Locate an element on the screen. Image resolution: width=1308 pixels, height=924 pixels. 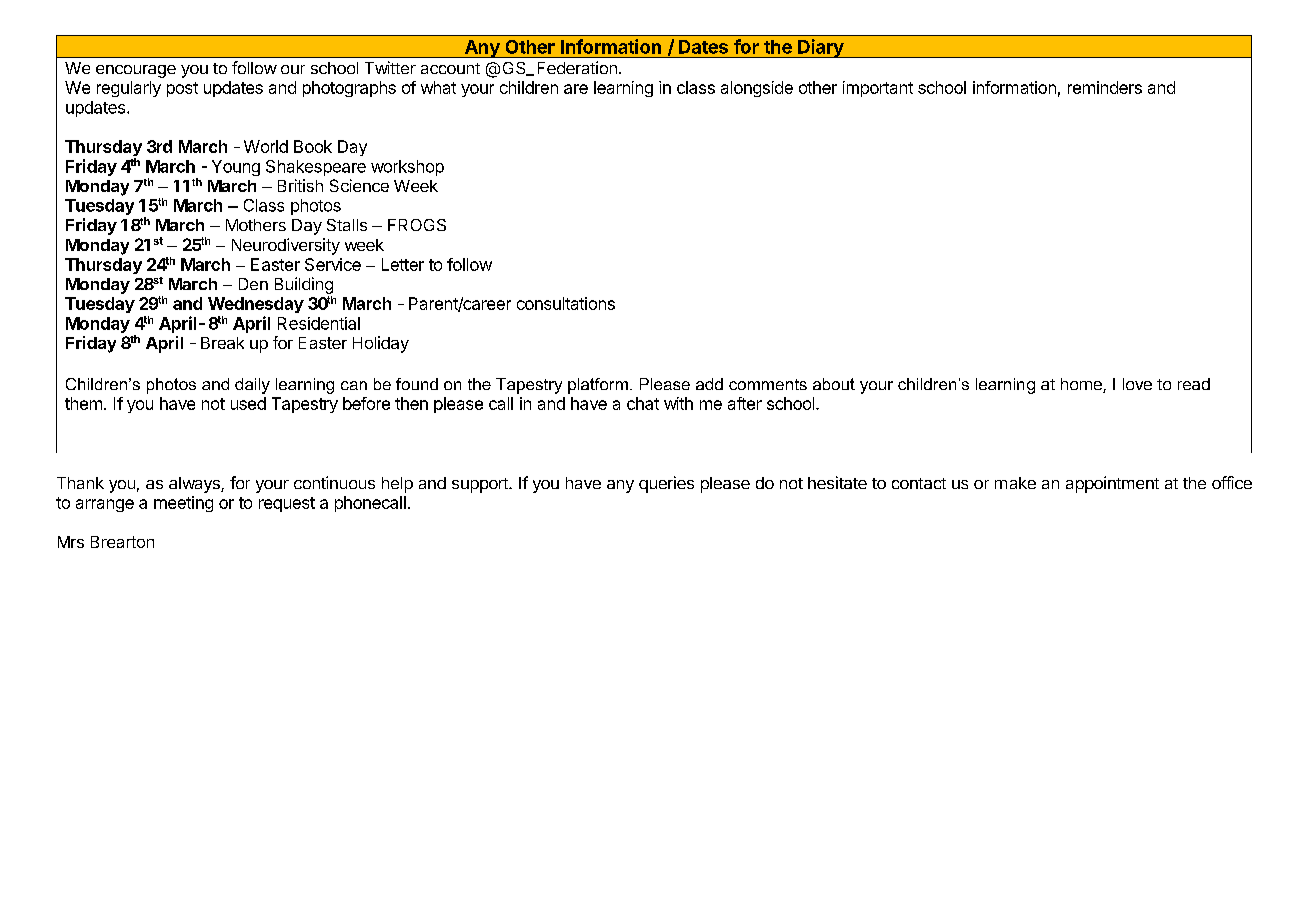
love is located at coordinates (1137, 384).
